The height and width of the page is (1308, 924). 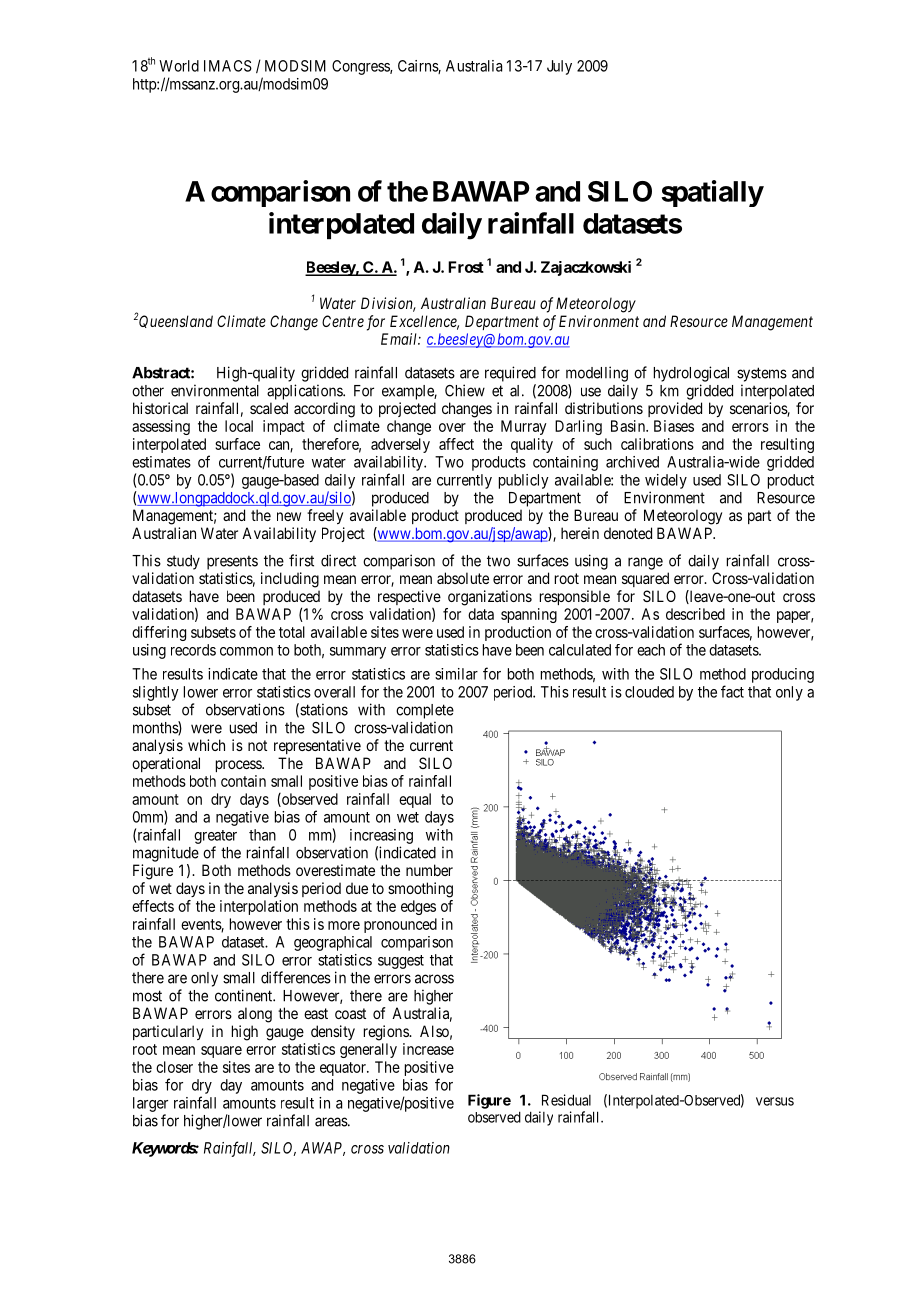 I want to click on complete, so click(x=425, y=711).
